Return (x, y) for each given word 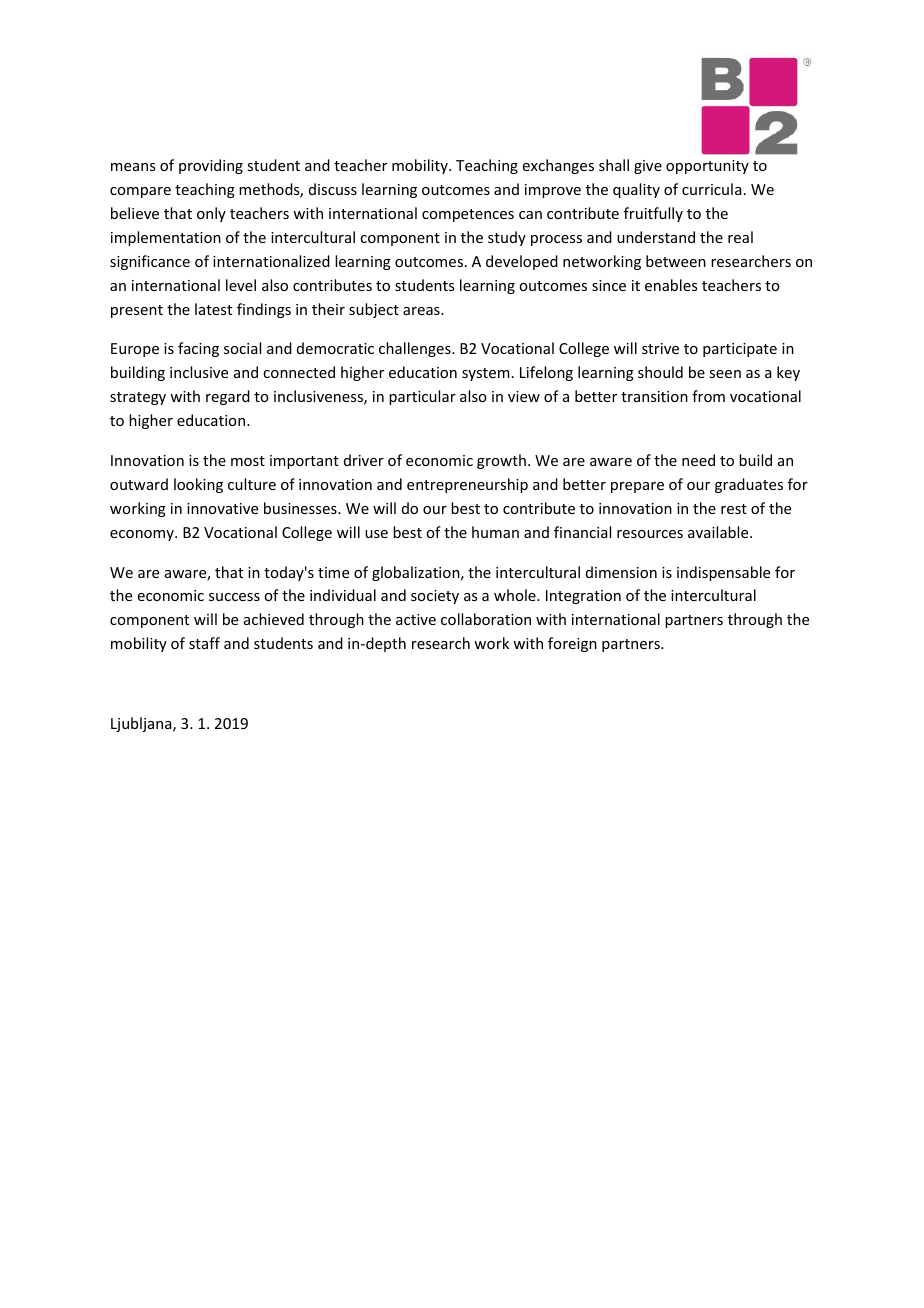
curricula (712, 189)
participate (740, 350)
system (486, 374)
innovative (222, 508)
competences (468, 215)
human (495, 532)
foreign (572, 644)
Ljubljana (142, 724)
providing (211, 166)
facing (198, 349)
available (719, 532)
